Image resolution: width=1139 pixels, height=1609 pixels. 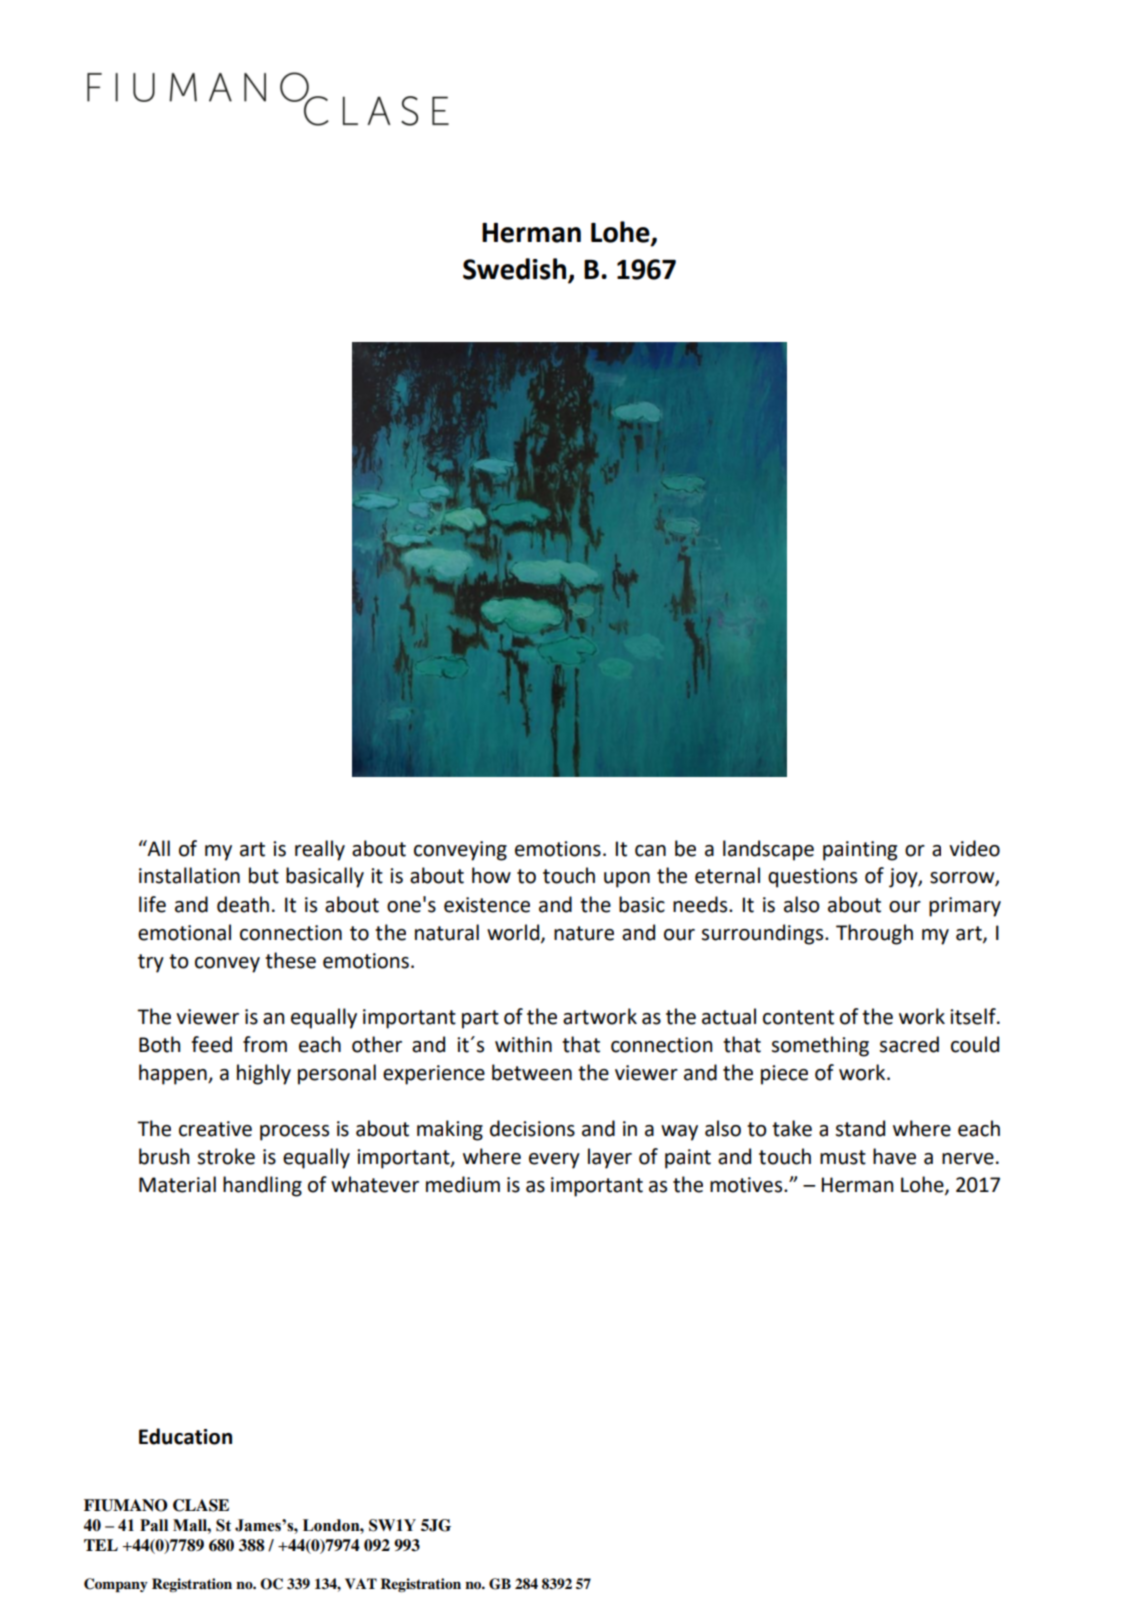 I want to click on really, so click(x=320, y=850).
